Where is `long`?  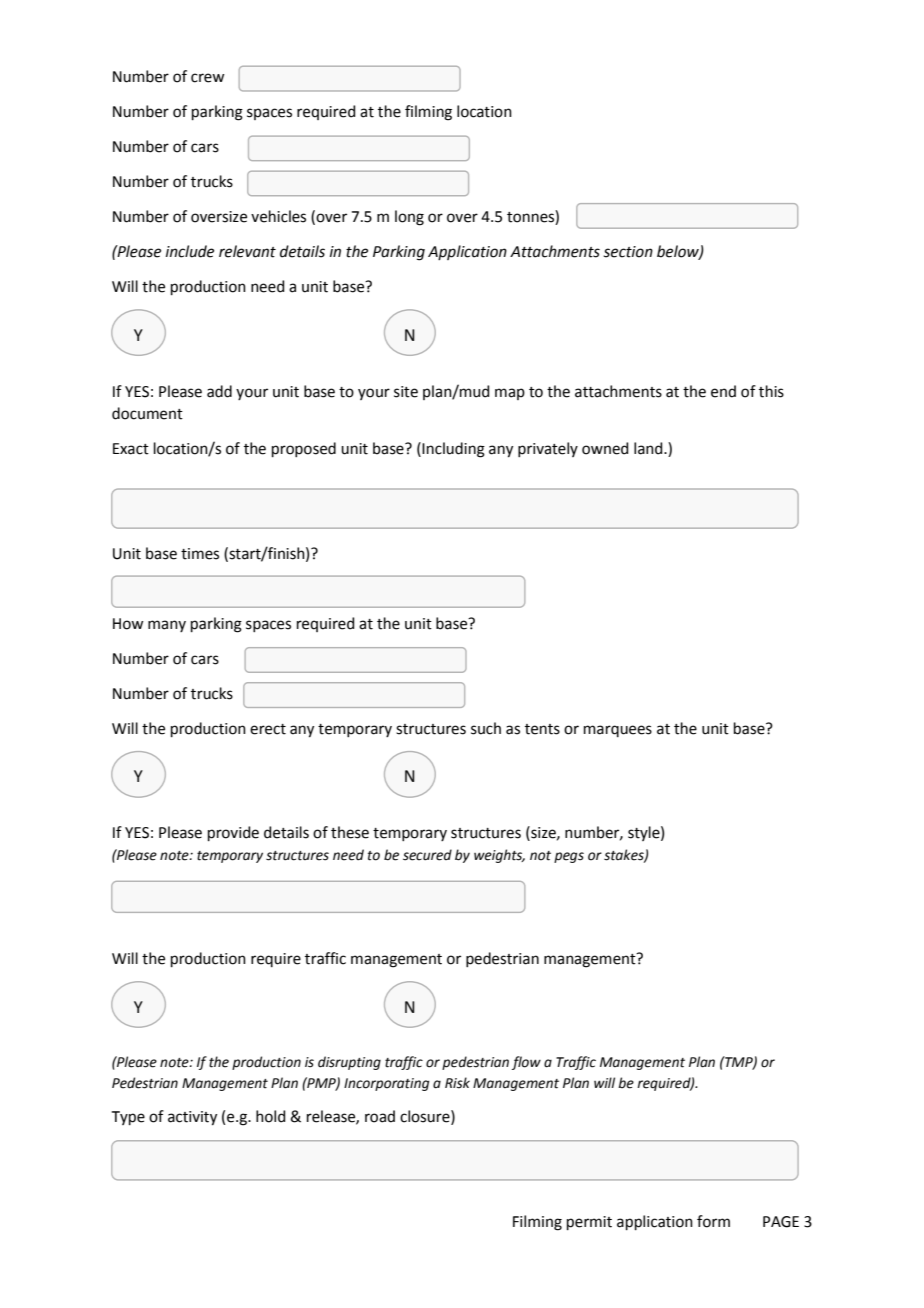 long is located at coordinates (409, 218).
